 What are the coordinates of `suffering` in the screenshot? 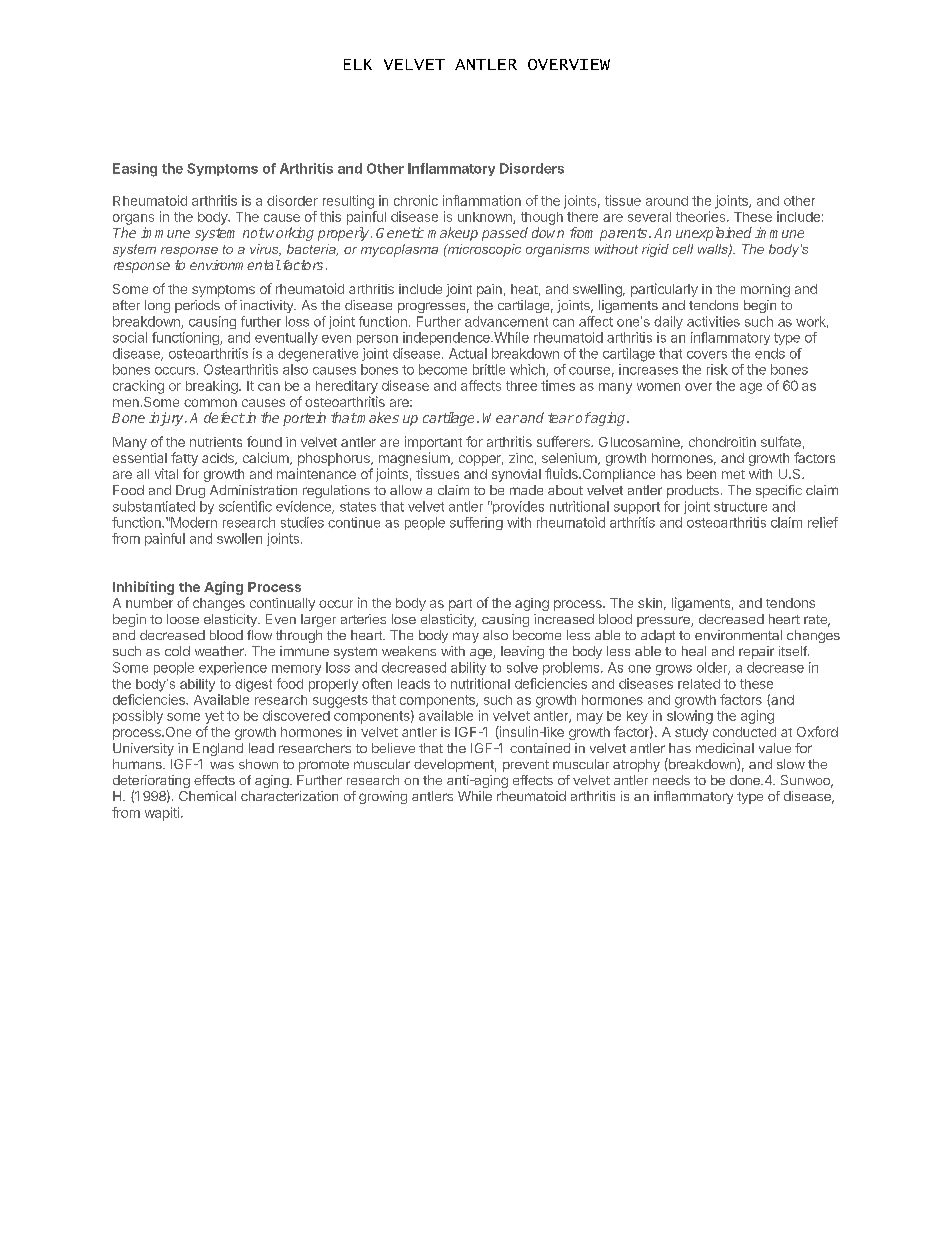 It's located at (476, 523).
